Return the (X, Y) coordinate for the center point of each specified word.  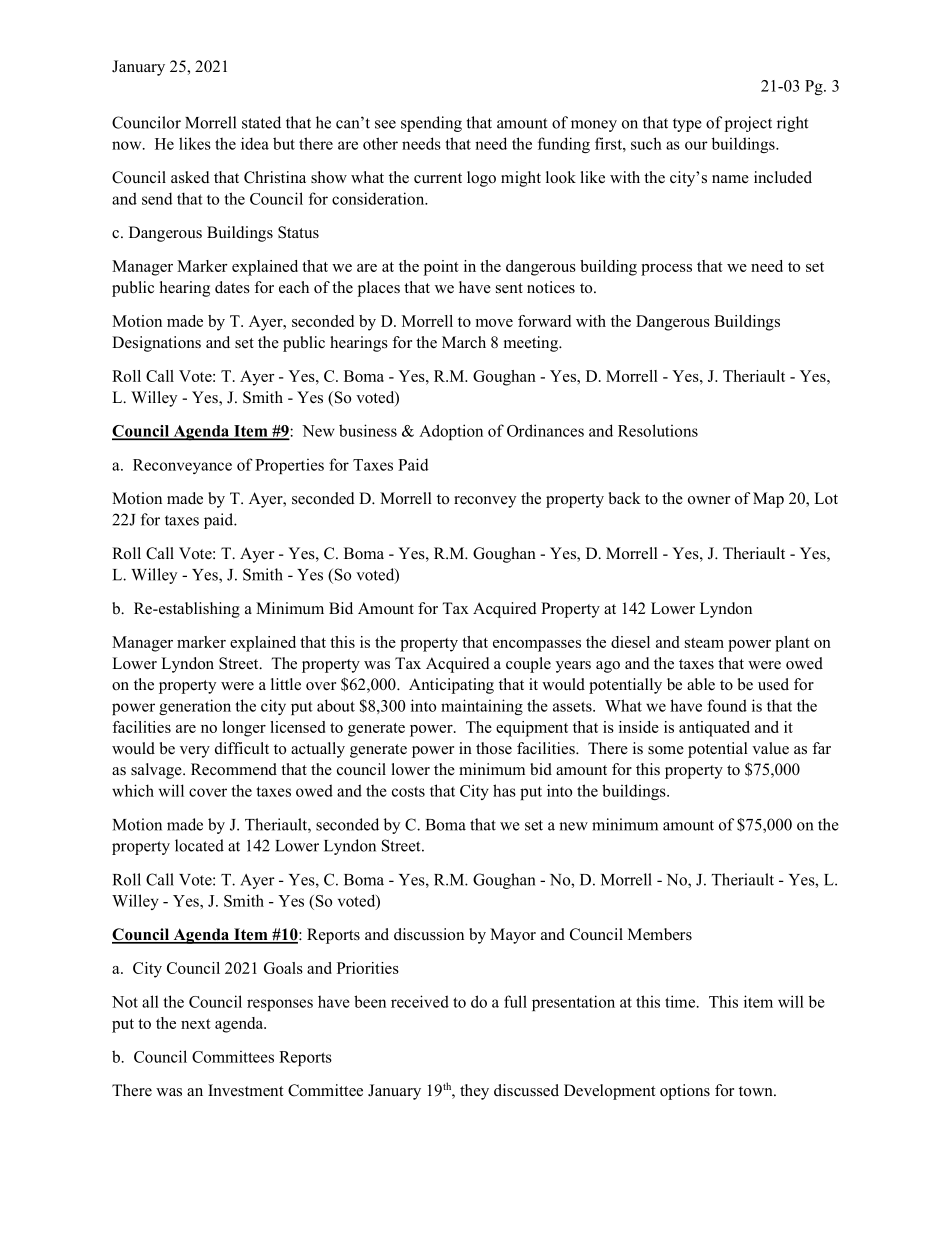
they (474, 1092)
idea (255, 143)
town (757, 1091)
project (748, 124)
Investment (245, 1090)
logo (481, 179)
